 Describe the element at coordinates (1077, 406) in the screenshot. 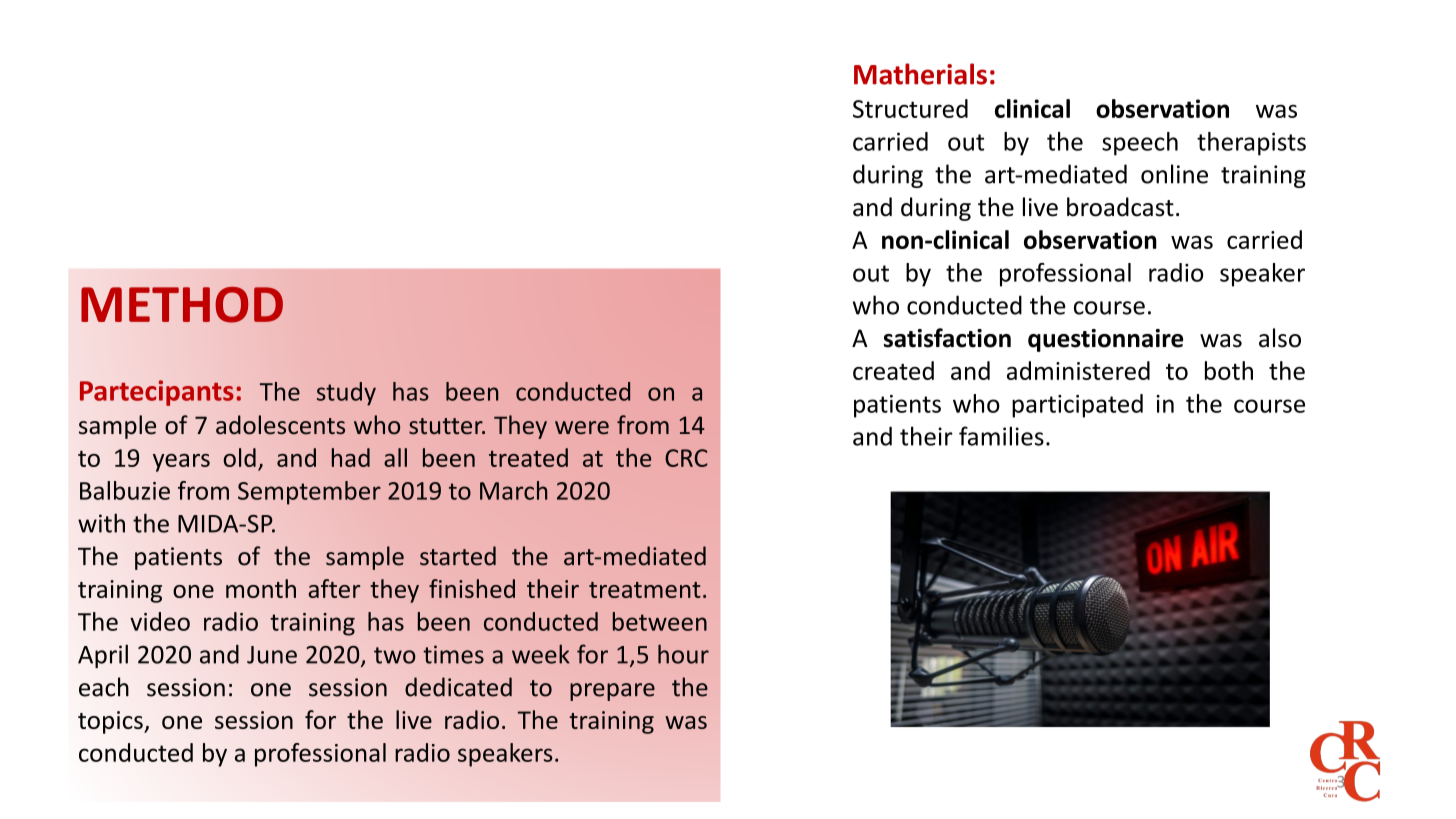

I see `participated` at that location.
